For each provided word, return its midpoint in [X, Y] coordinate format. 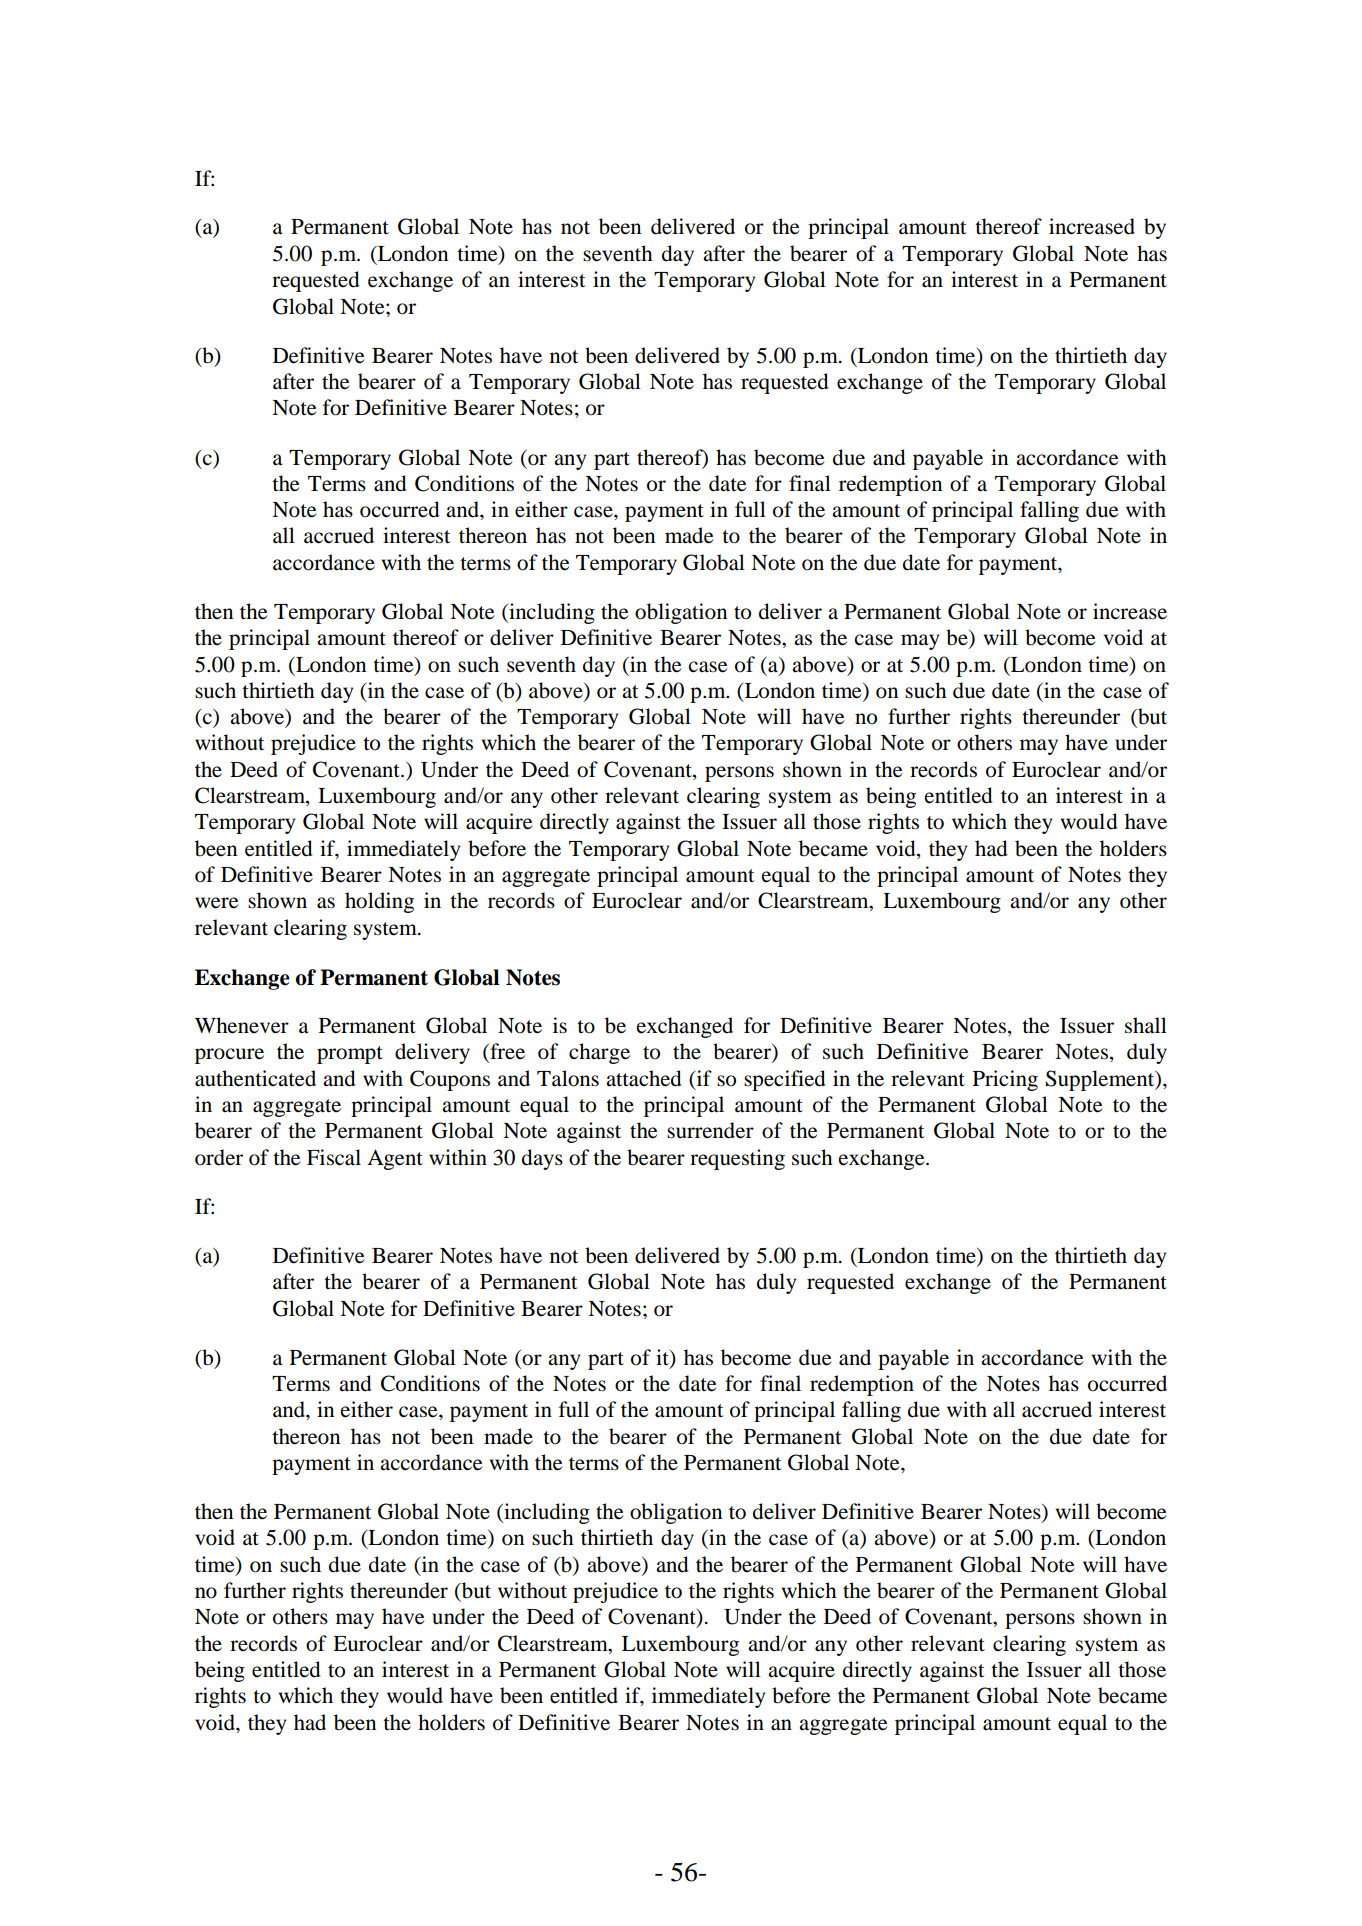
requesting [737, 1159]
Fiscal [334, 1157]
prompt [350, 1055]
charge [599, 1053]
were [216, 903]
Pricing [1005, 1080]
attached [644, 1078]
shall [1146, 1025]
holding [379, 902]
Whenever [242, 1025]
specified [785, 1080]
